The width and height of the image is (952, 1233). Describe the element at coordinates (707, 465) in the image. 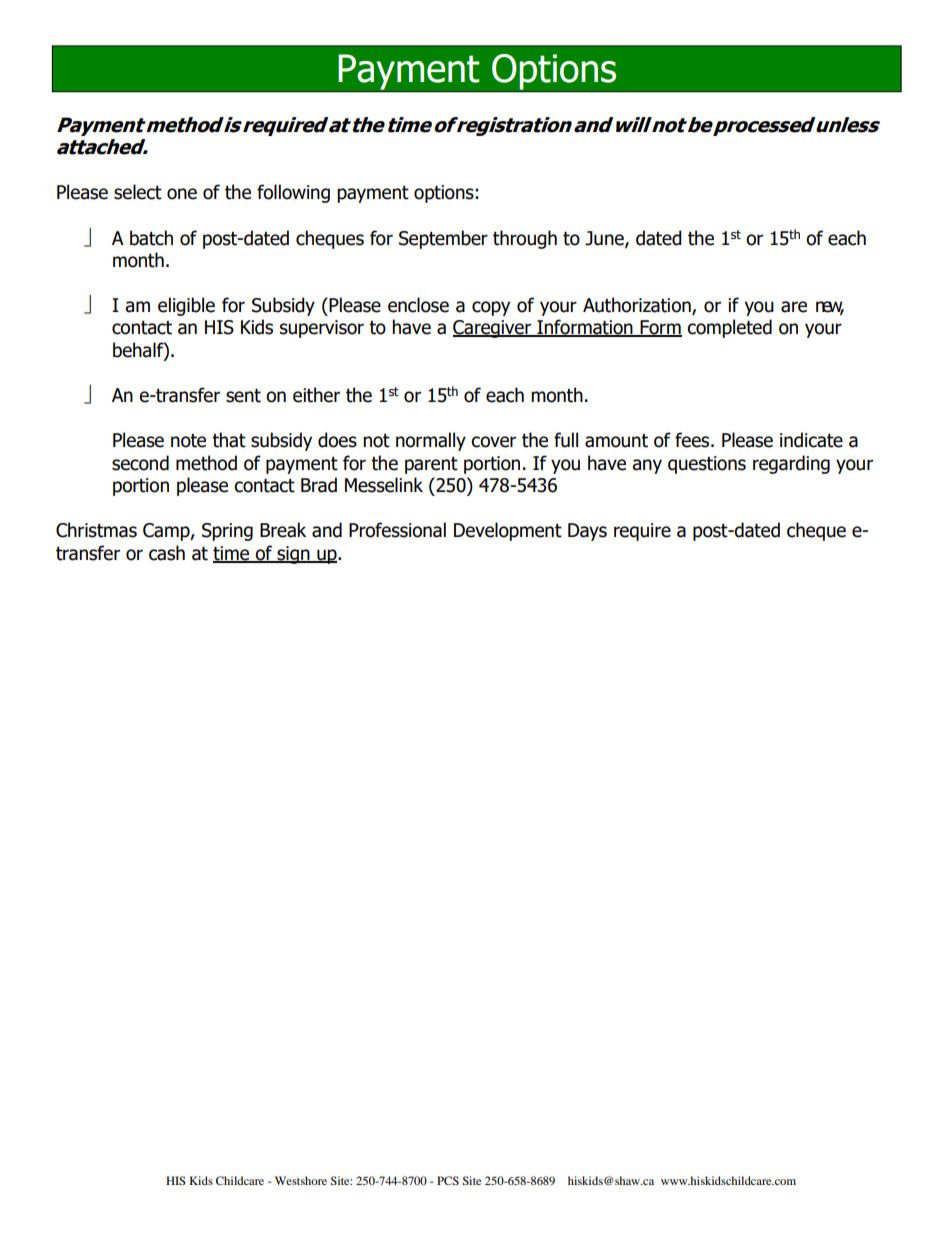

I see `questions` at that location.
